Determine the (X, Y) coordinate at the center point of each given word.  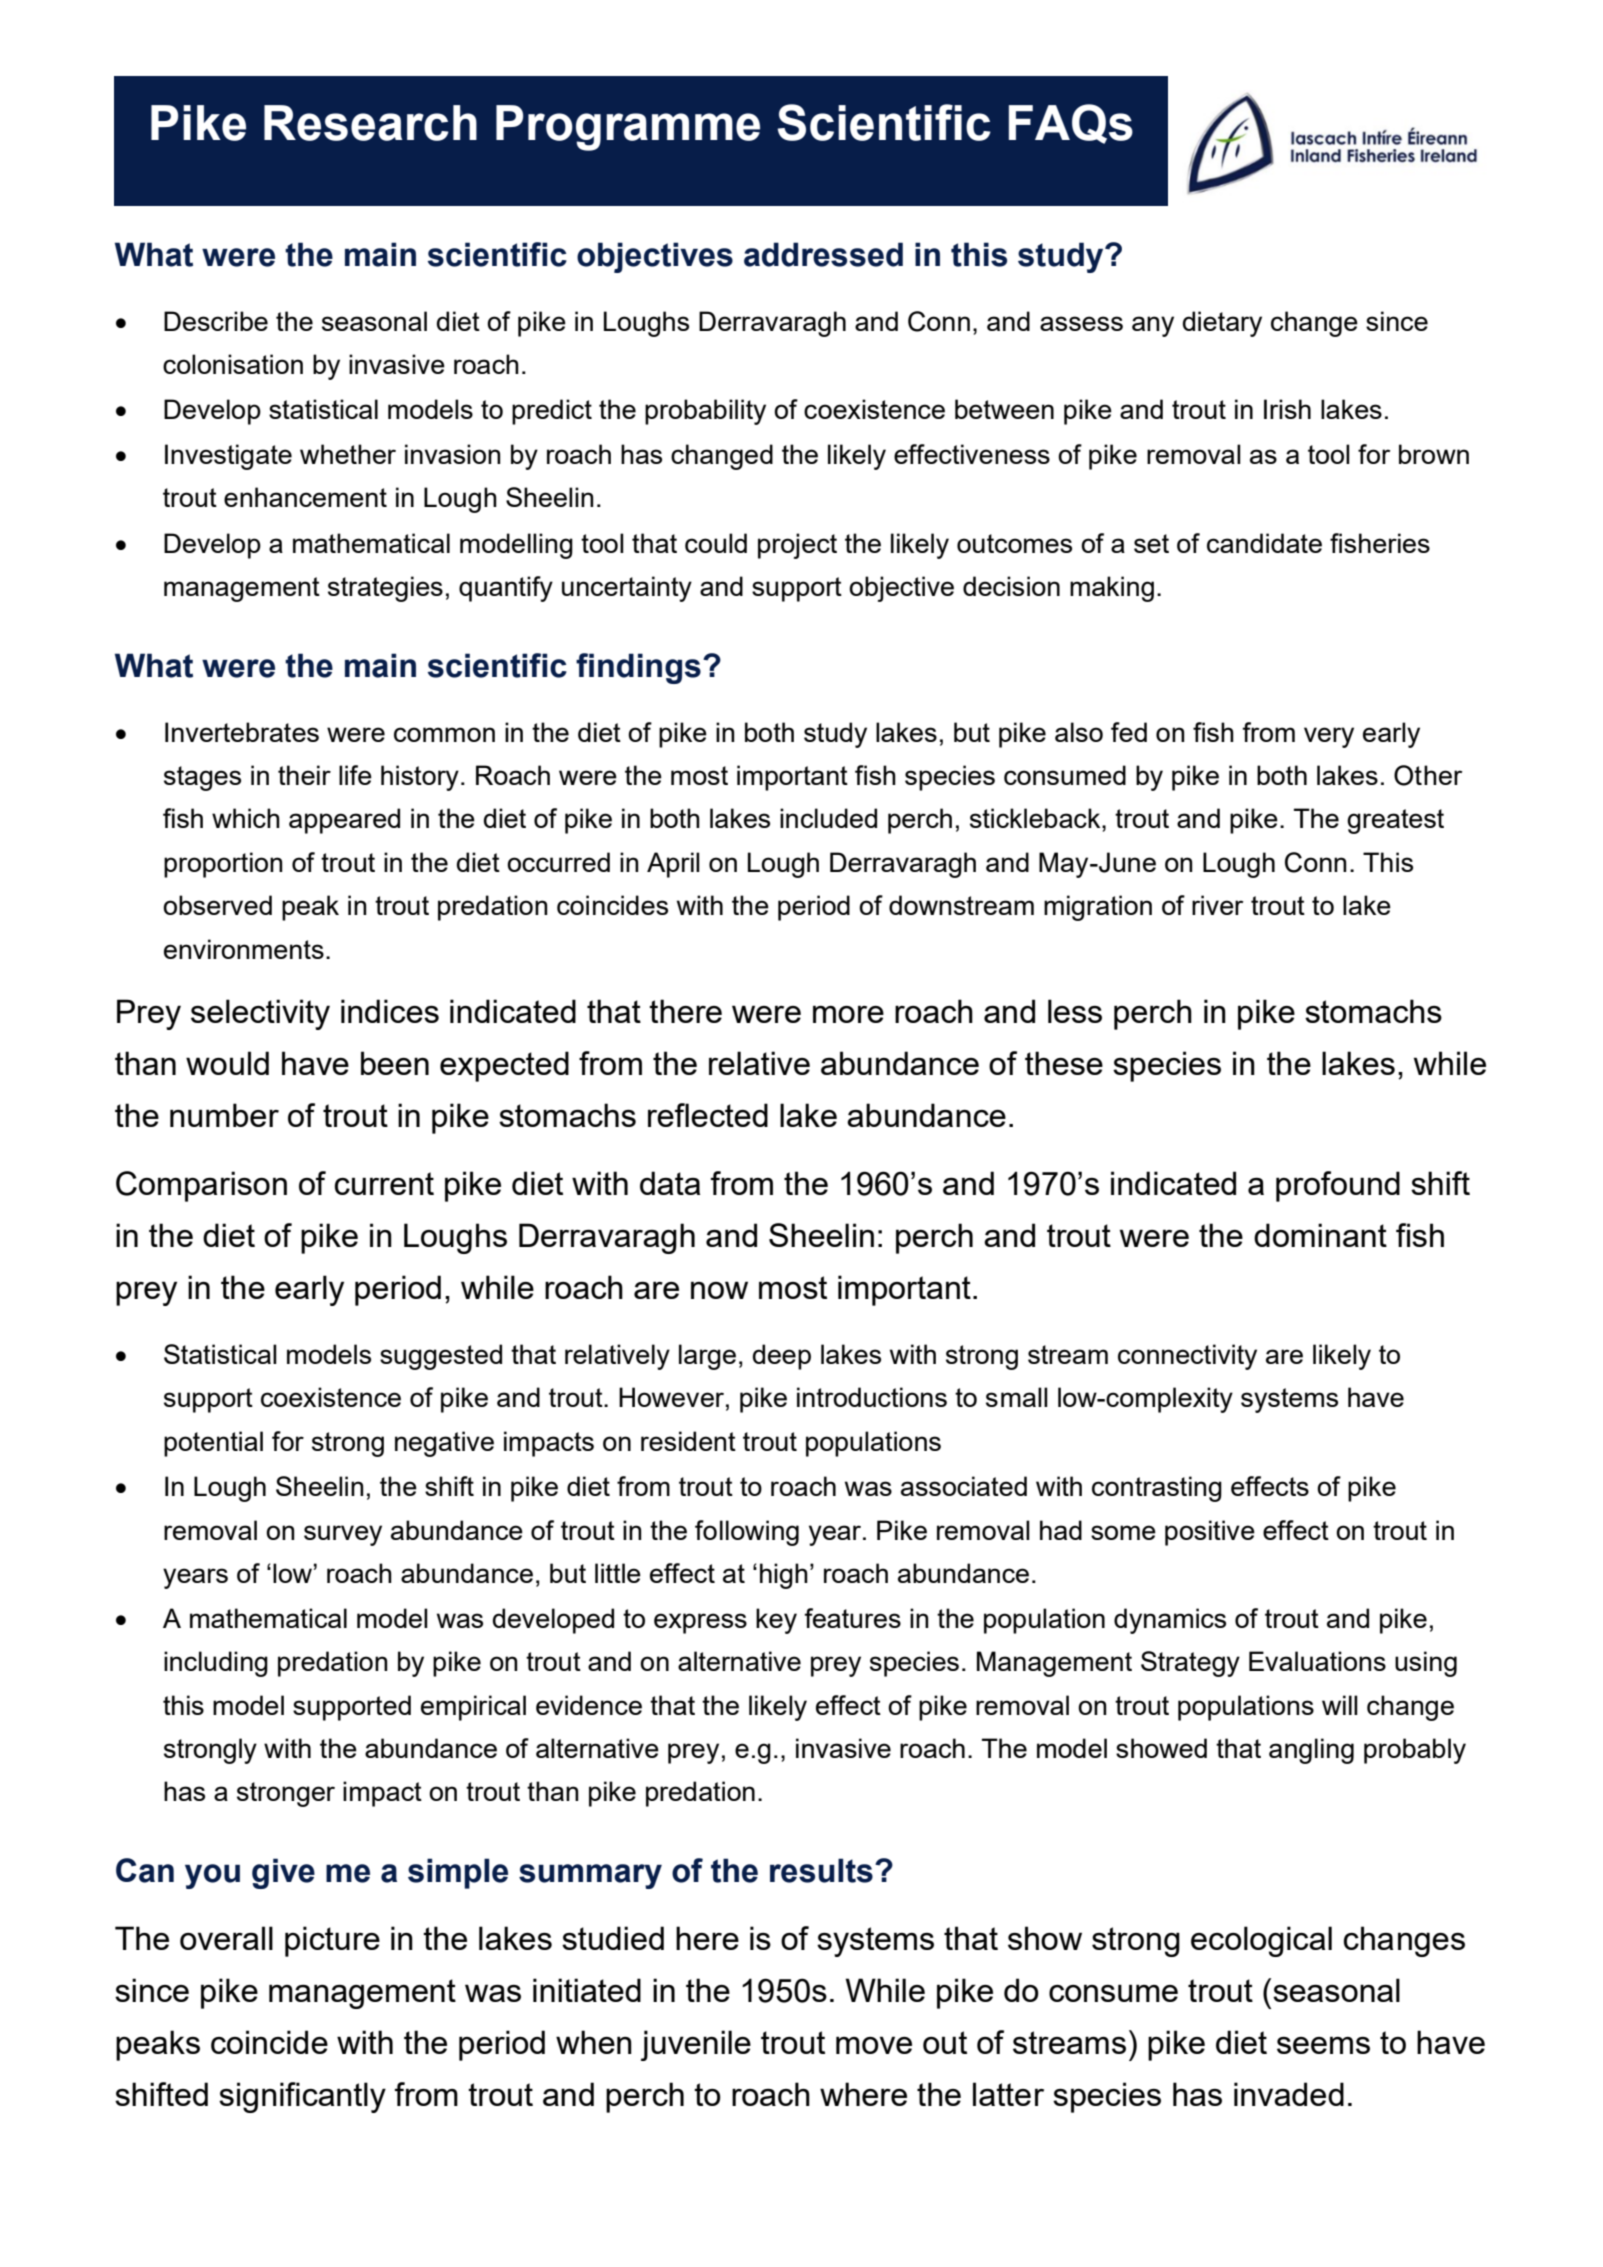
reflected (708, 1115)
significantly (302, 2097)
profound (1338, 1186)
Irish (1287, 409)
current (384, 1183)
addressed (823, 254)
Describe (216, 321)
